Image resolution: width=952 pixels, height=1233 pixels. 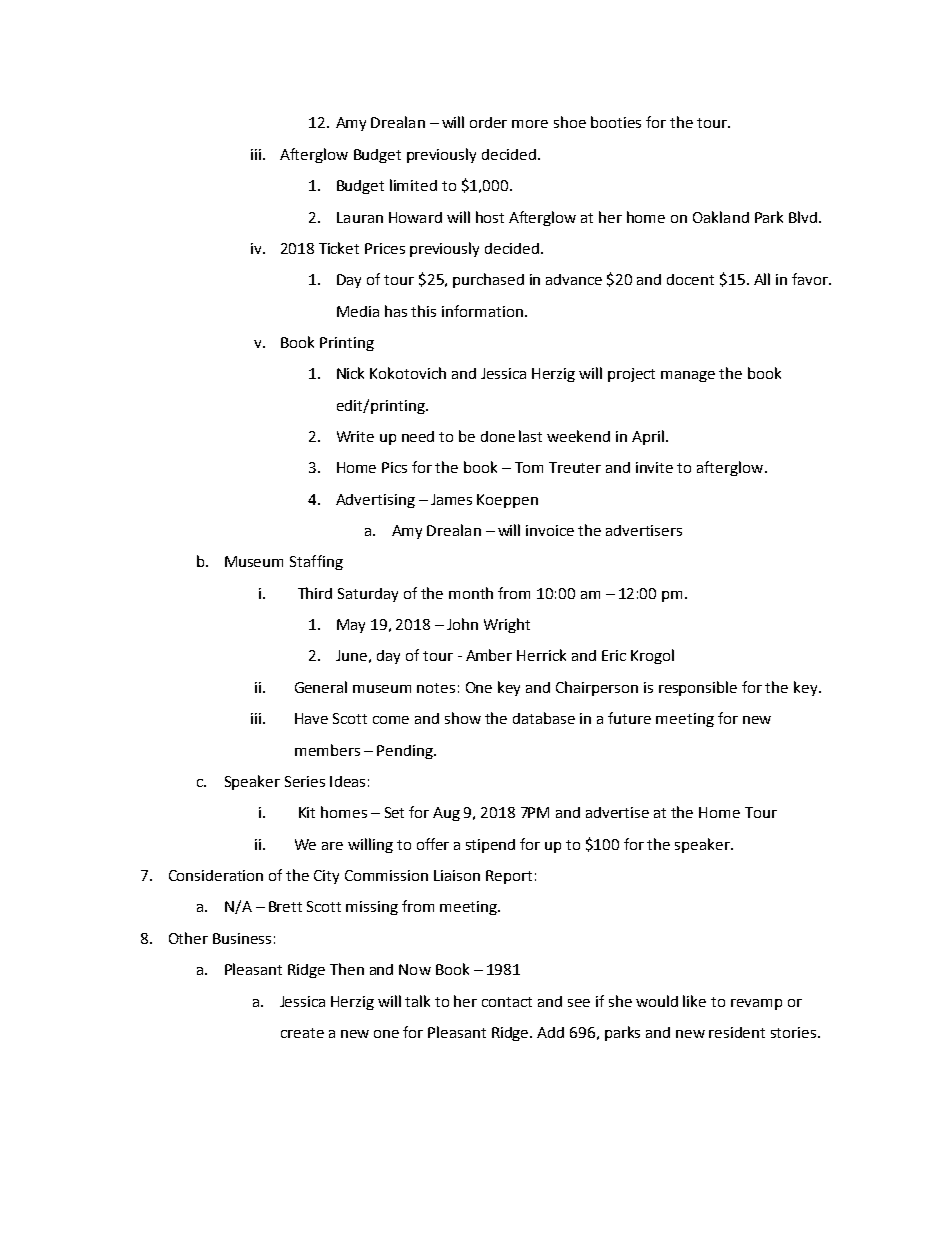 I want to click on Ticket, so click(x=339, y=248).
